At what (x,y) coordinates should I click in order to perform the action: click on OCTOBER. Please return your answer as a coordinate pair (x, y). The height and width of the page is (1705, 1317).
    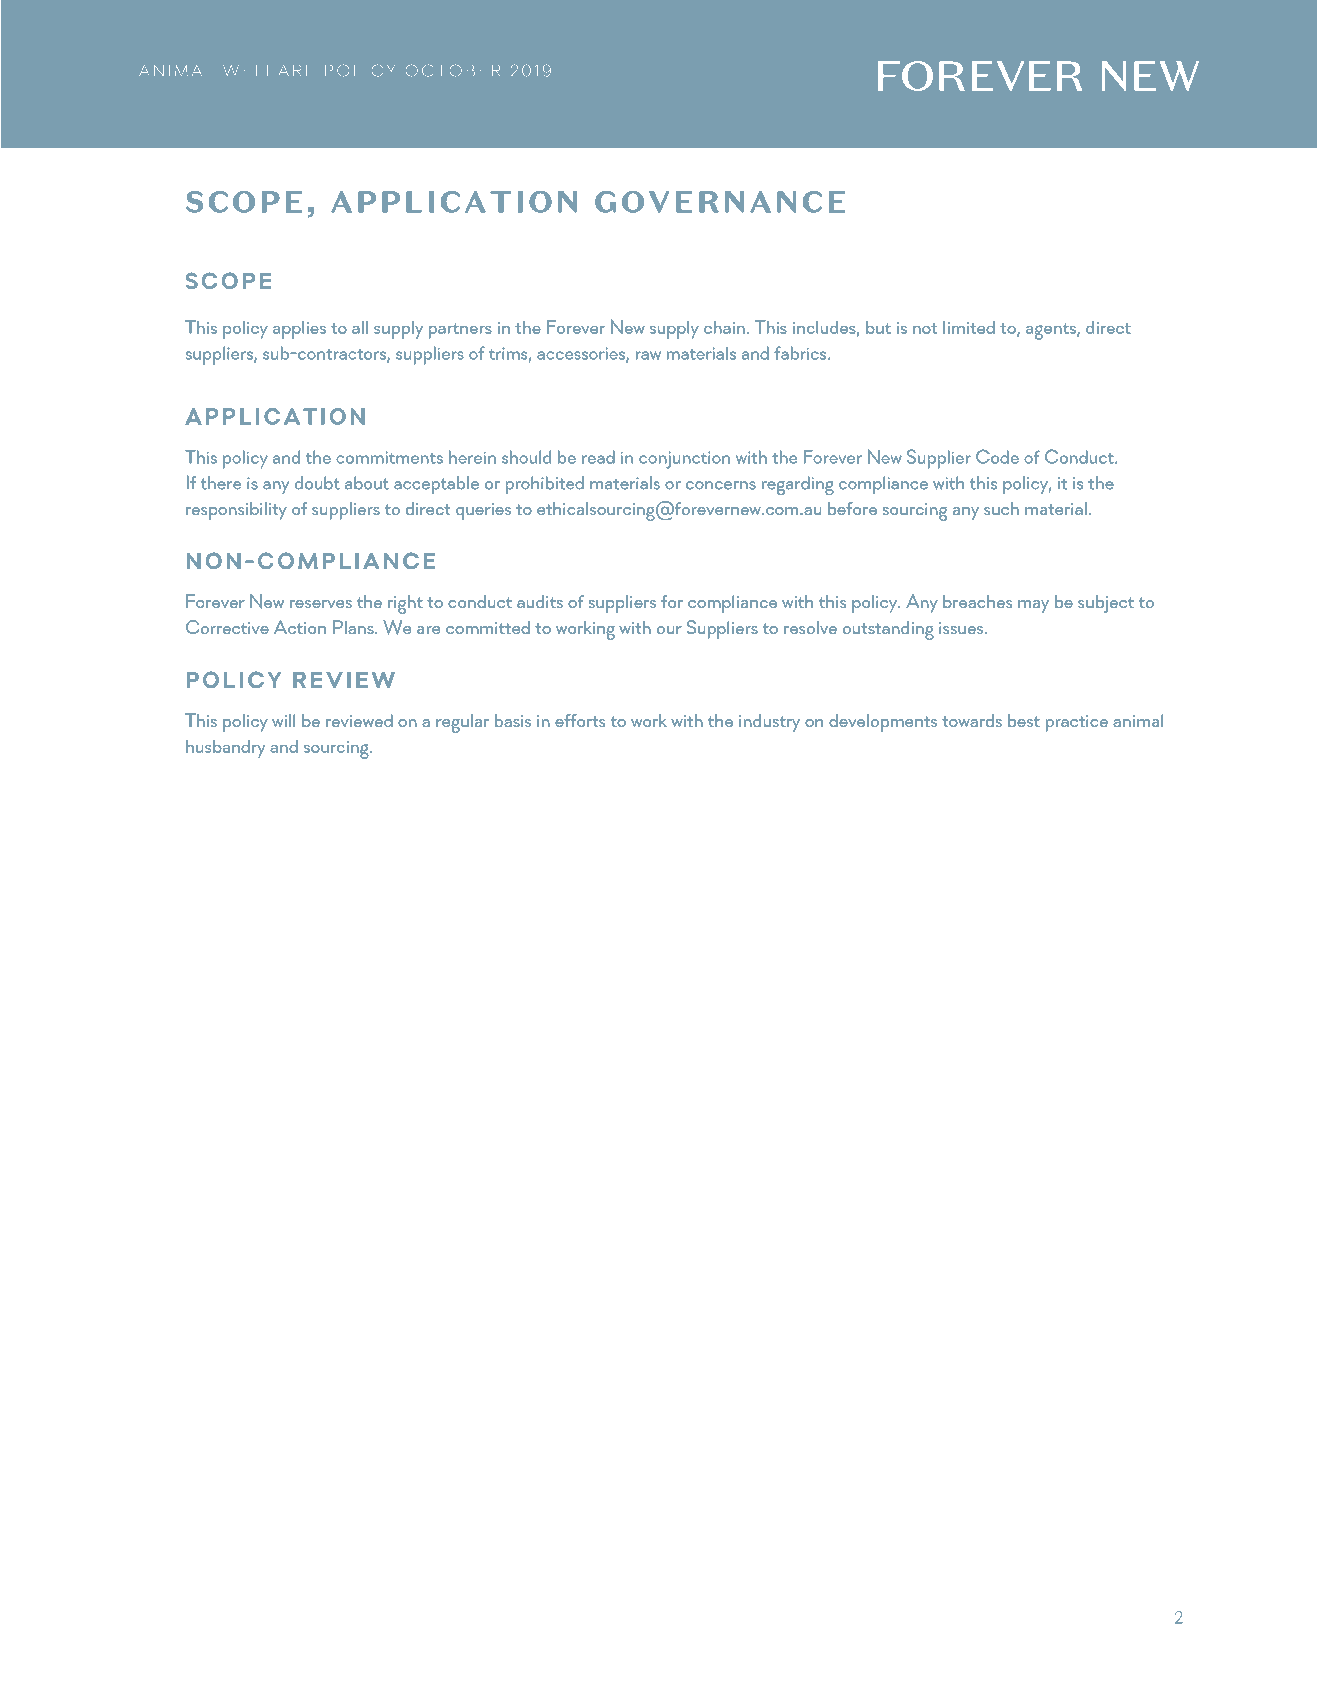
    Looking at the image, I should click on (452, 70).
